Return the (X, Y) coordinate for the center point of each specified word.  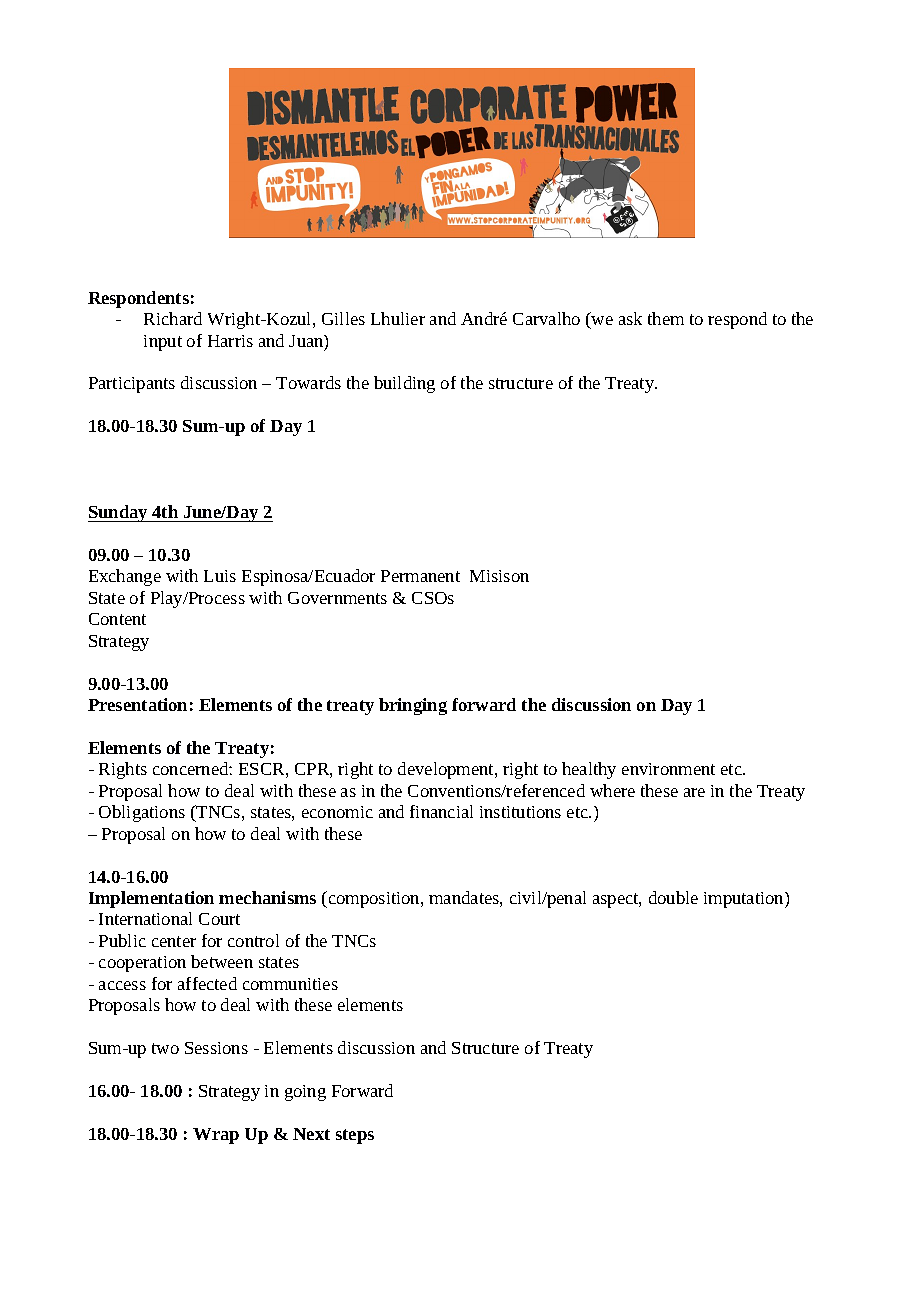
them (666, 318)
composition (374, 899)
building (404, 384)
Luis (220, 576)
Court (219, 919)
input (163, 343)
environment (668, 769)
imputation (745, 900)
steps (355, 1136)
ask (630, 318)
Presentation (137, 704)
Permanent (420, 576)
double (673, 897)
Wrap (216, 1136)
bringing (413, 706)
